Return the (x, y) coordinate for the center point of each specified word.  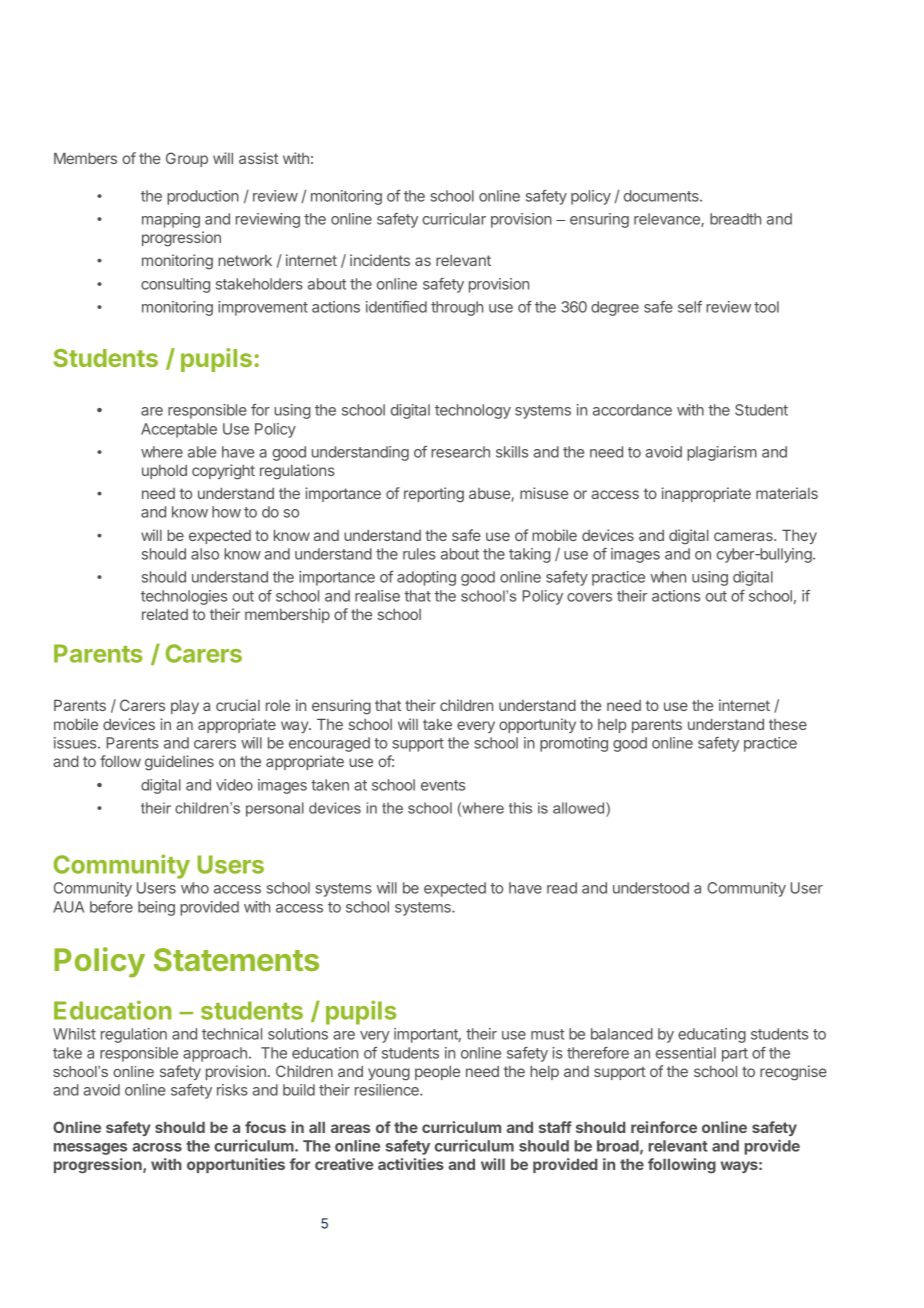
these (788, 724)
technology (473, 411)
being (156, 908)
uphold (164, 472)
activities (411, 1164)
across (157, 1147)
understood (651, 888)
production (203, 197)
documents (662, 196)
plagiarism (722, 453)
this (520, 808)
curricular (454, 219)
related (165, 614)
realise (377, 596)
